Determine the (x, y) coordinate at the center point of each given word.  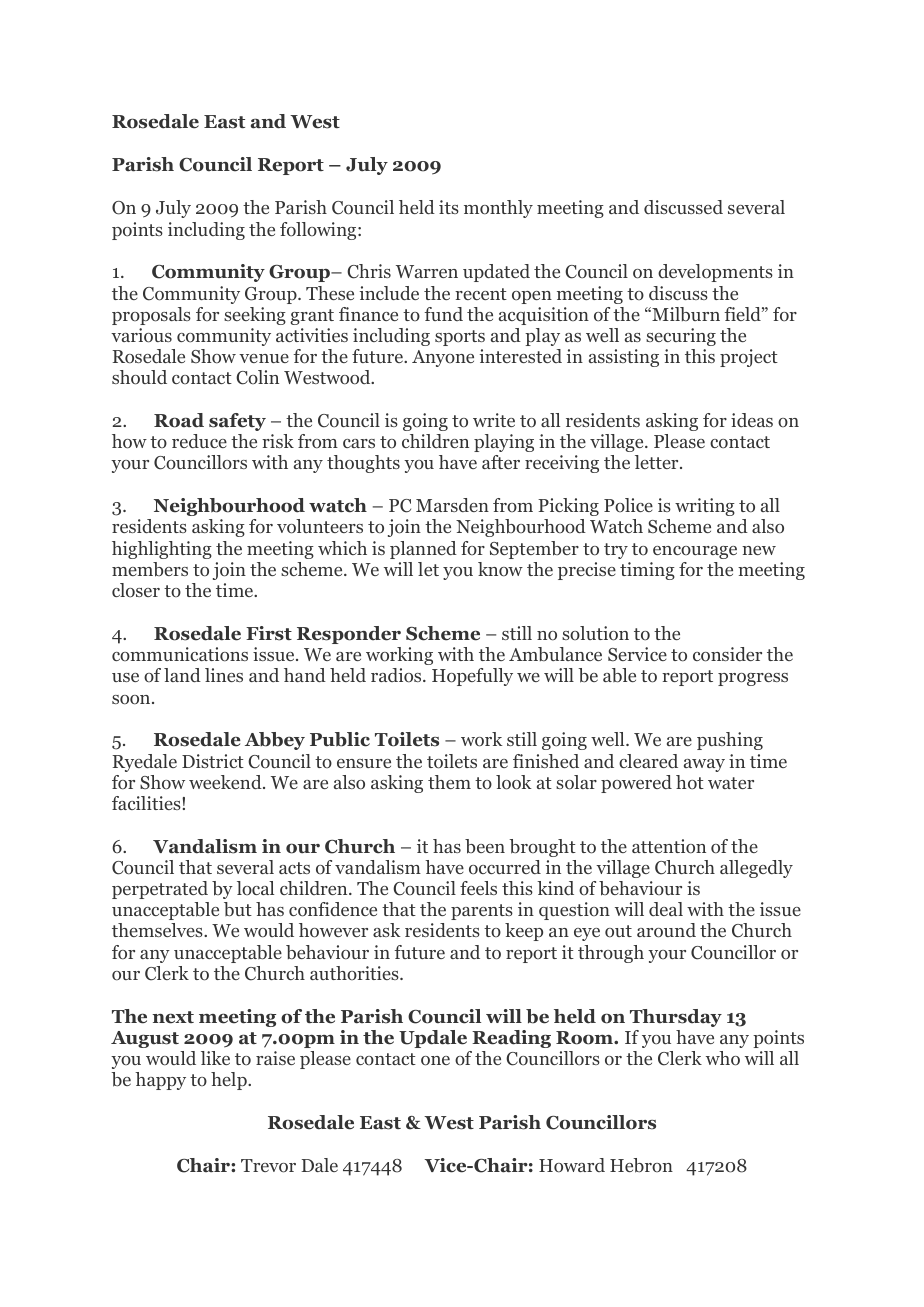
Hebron (641, 1165)
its (449, 207)
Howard (572, 1165)
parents (482, 912)
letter (658, 462)
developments (715, 273)
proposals (151, 316)
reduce (199, 441)
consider (727, 654)
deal (666, 909)
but (238, 909)
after (501, 462)
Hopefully (472, 677)
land (182, 675)
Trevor (268, 1166)
